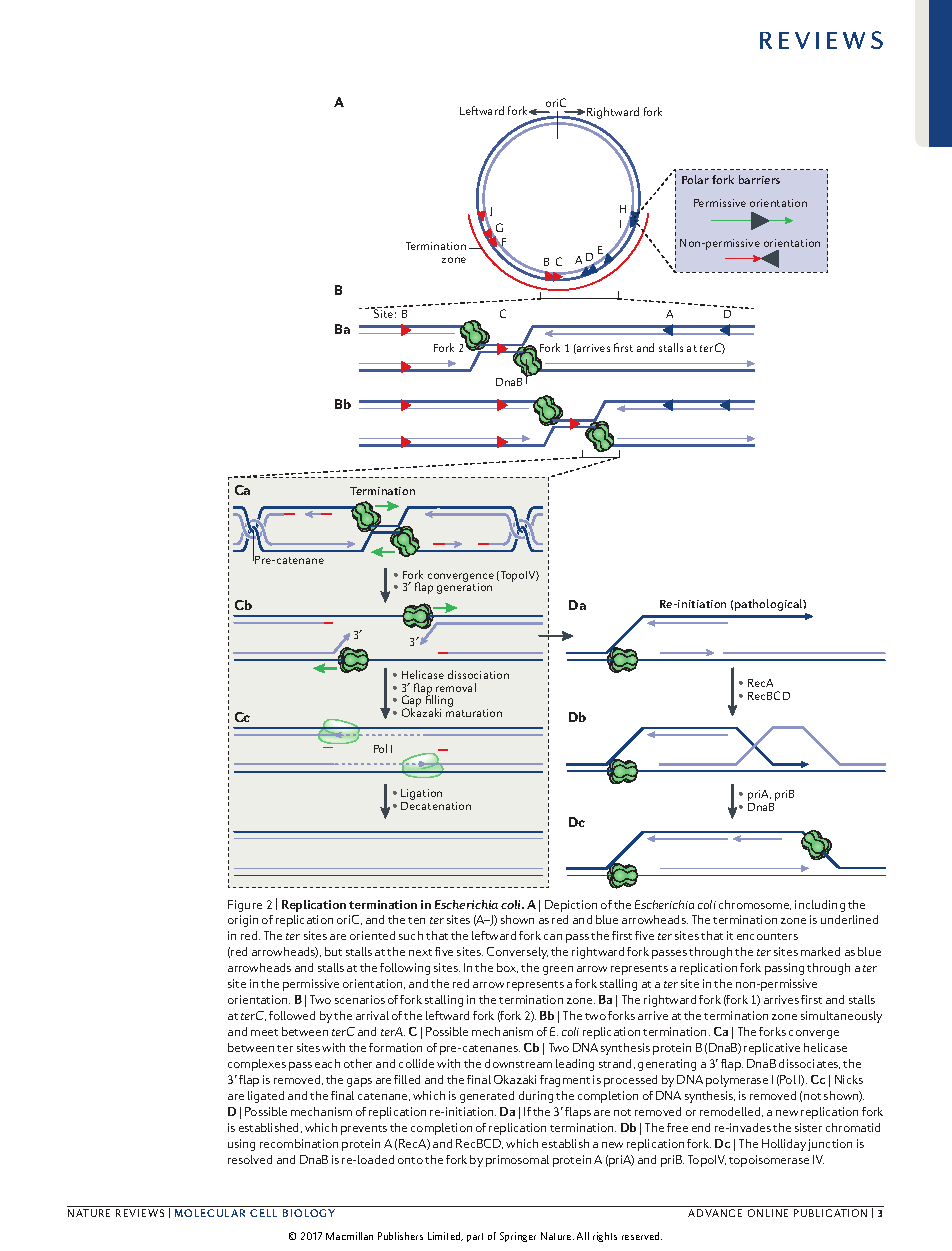 This image has height=1251, width=952. What do you see at coordinates (820, 906) in the image?
I see `including` at bounding box center [820, 906].
